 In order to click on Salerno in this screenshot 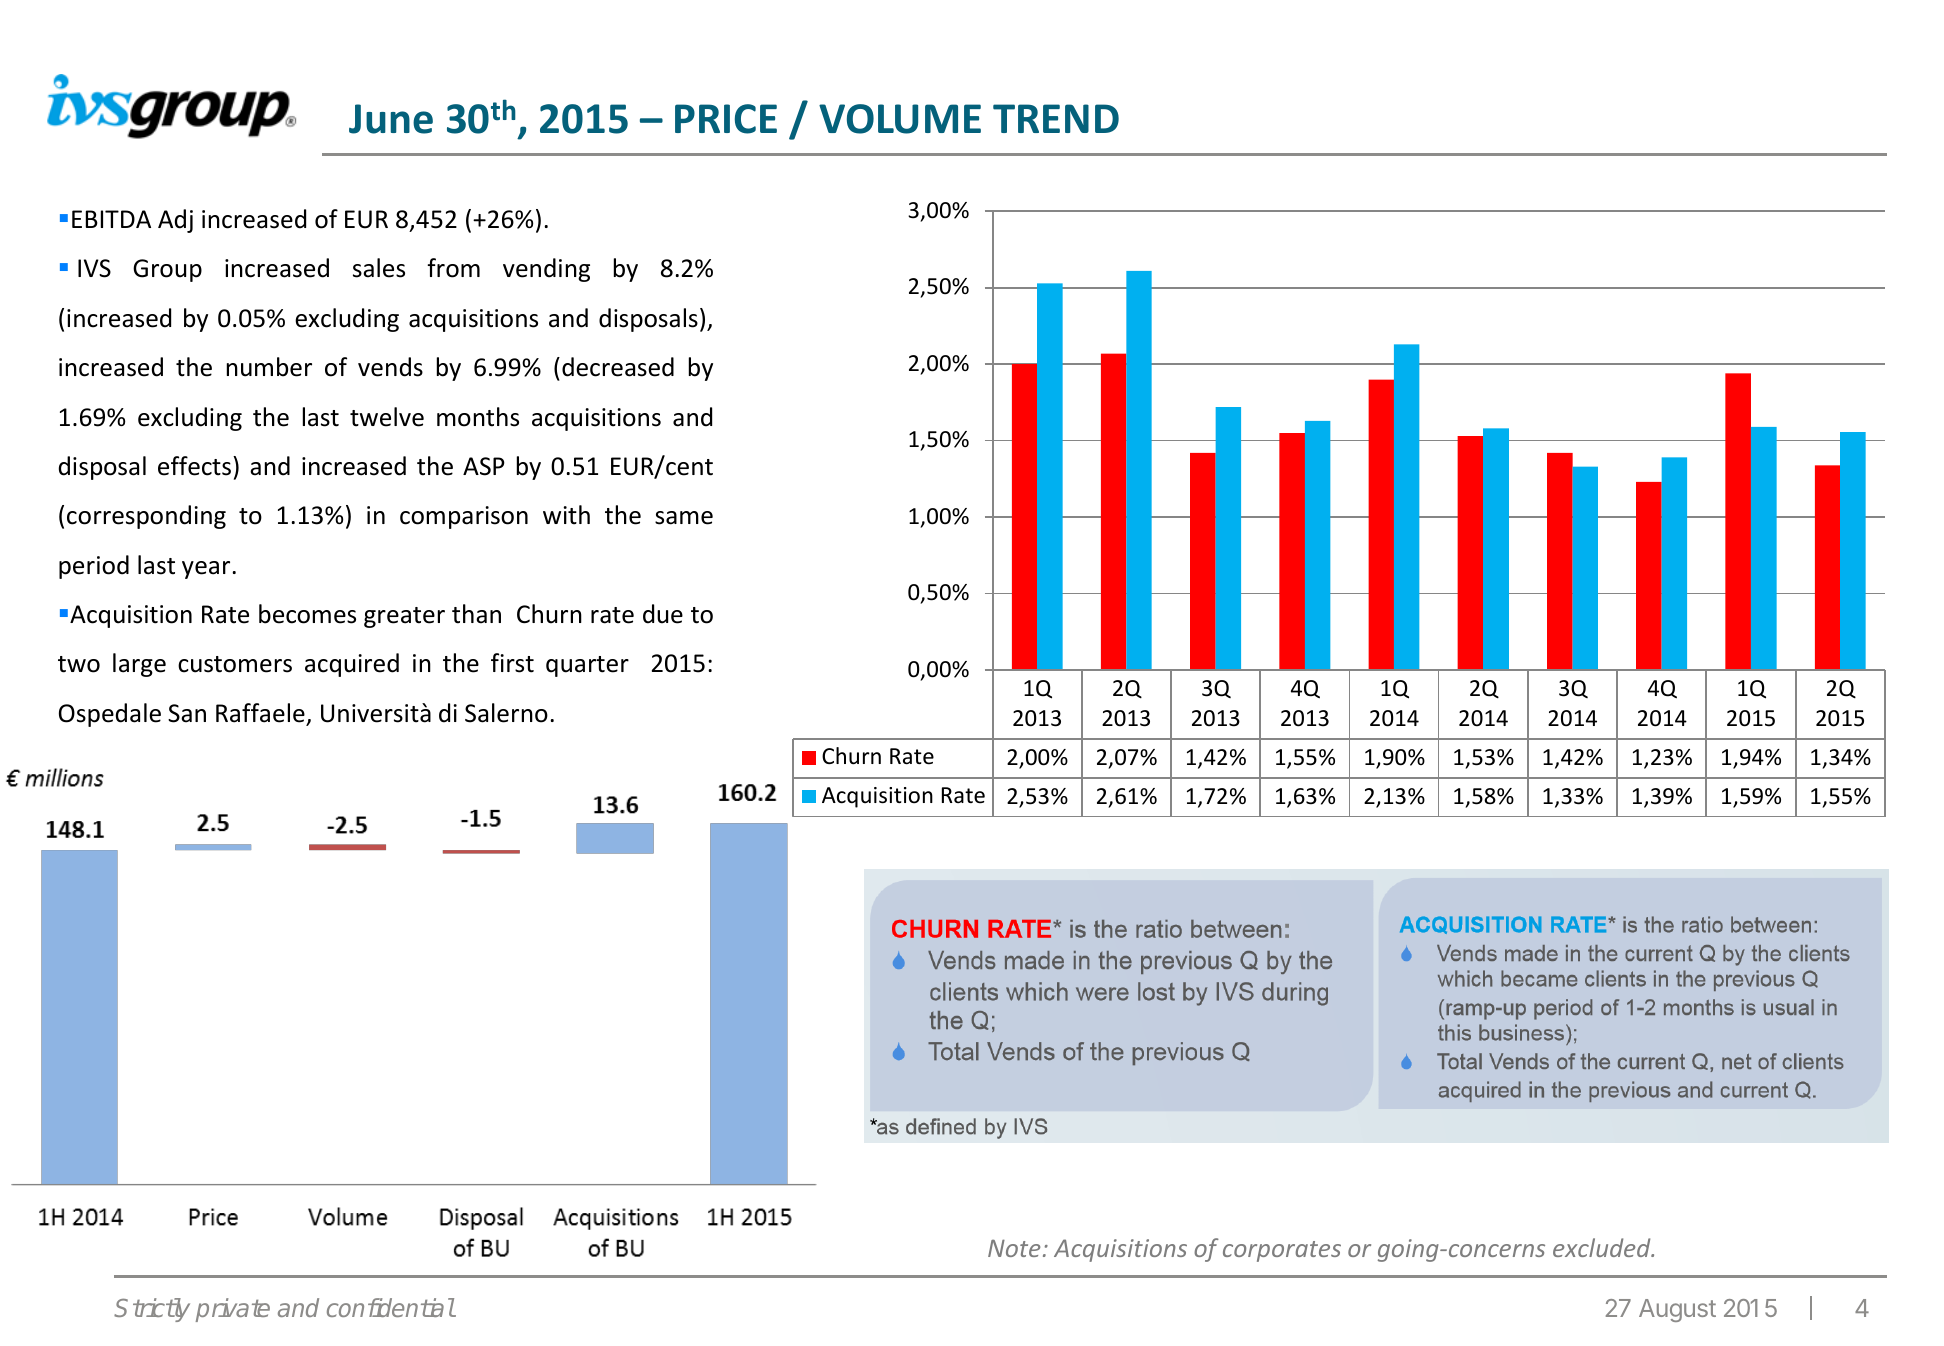, I will do `click(506, 713)`.
